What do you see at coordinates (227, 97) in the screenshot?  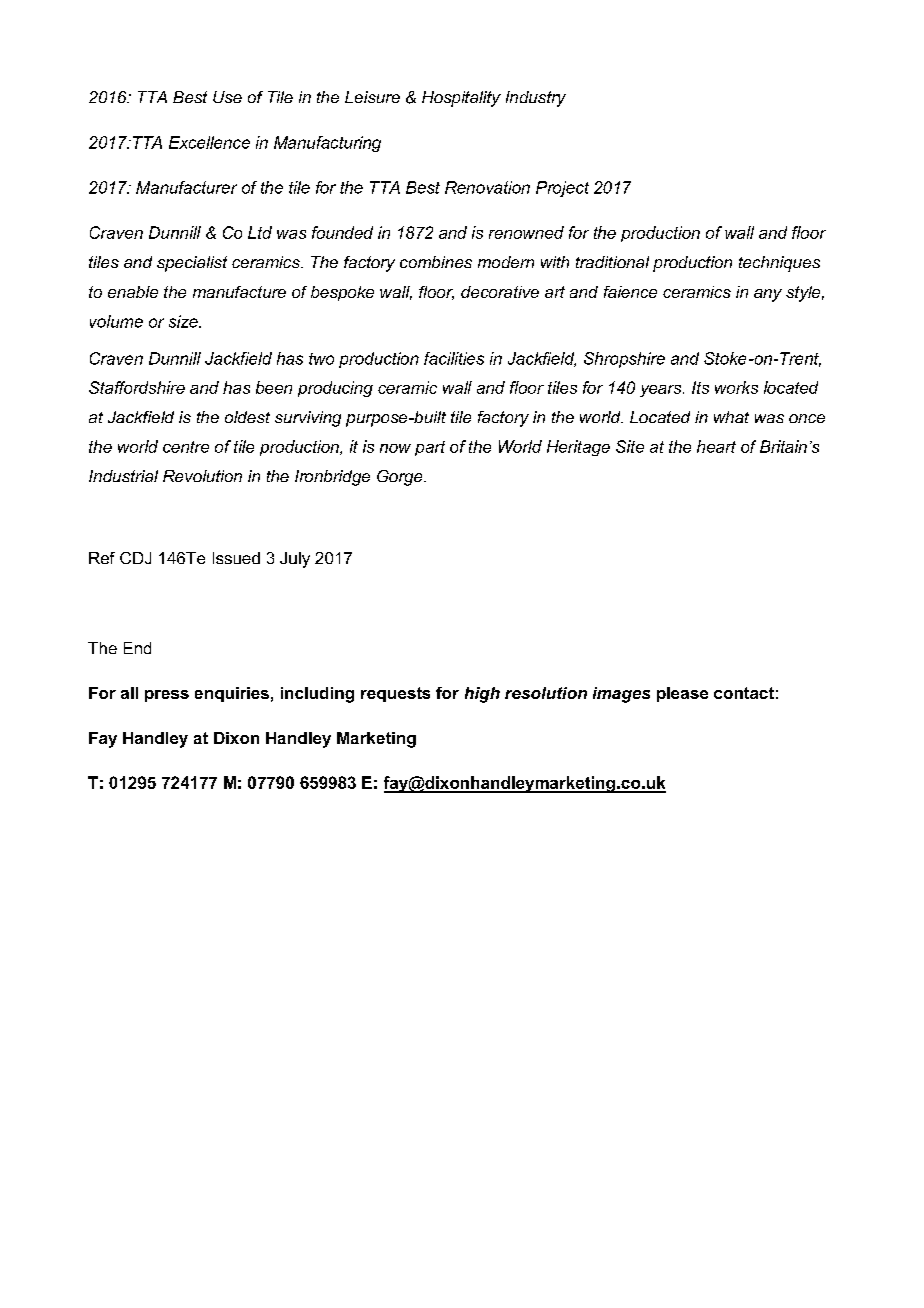 I see `Use` at bounding box center [227, 97].
